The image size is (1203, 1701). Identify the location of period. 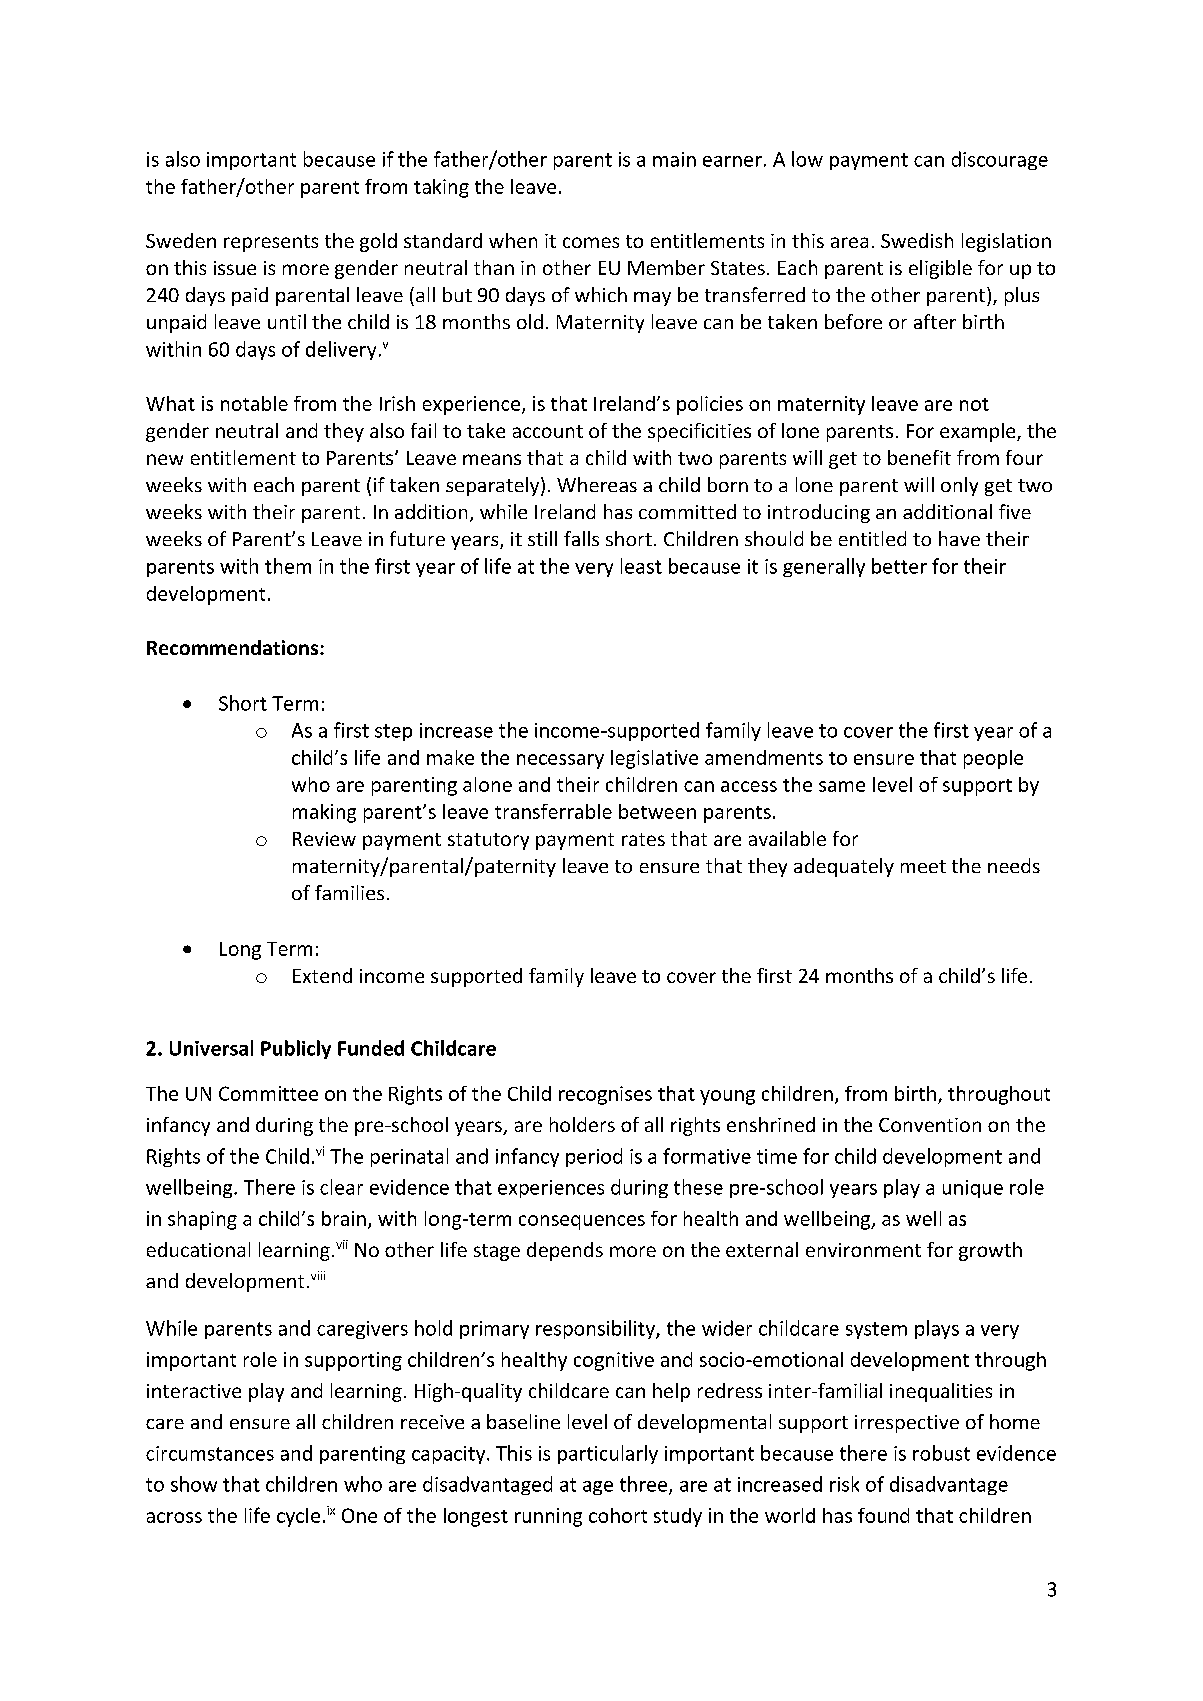
(594, 1157).
